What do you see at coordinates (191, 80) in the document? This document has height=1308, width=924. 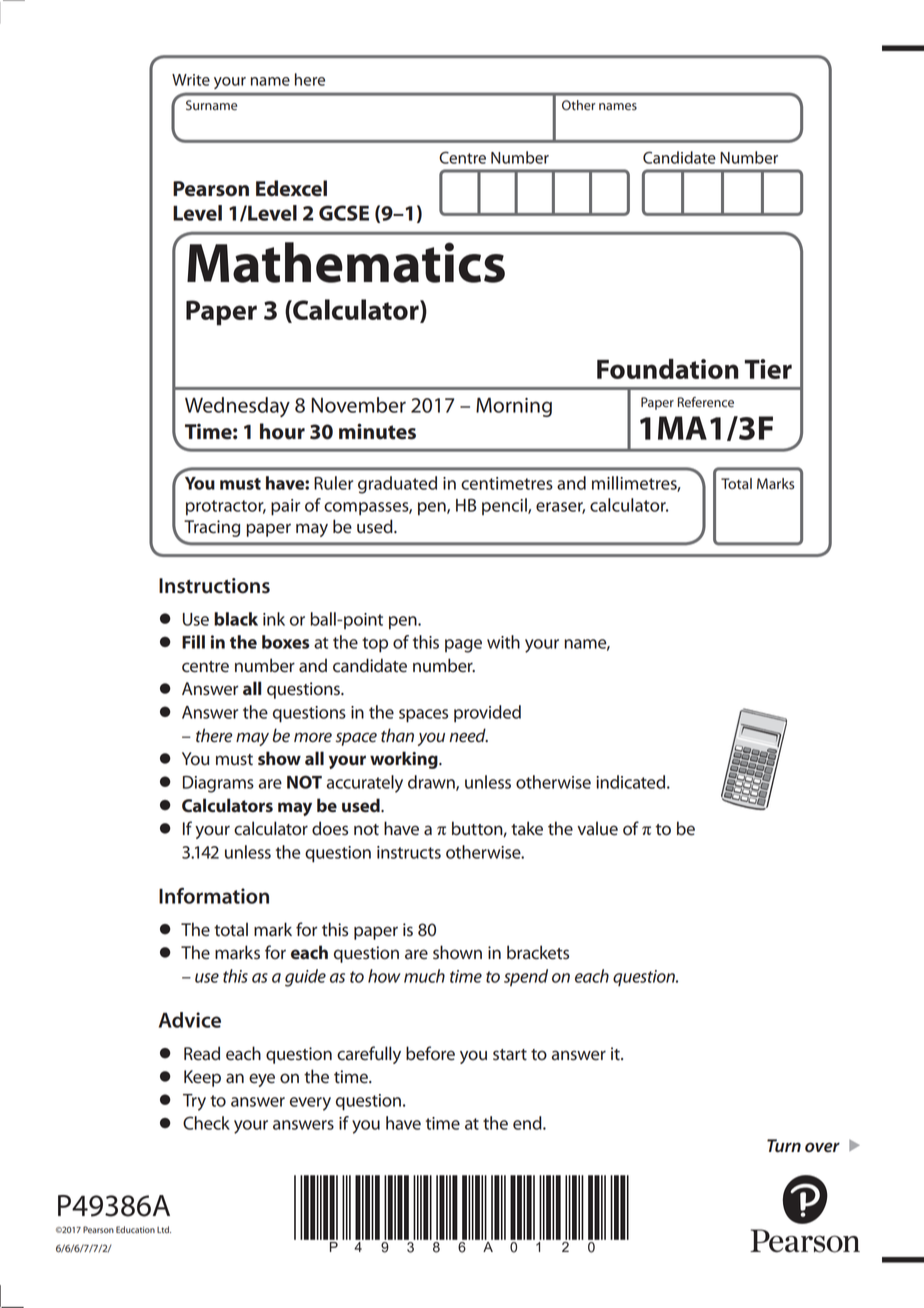 I see `Write` at bounding box center [191, 80].
